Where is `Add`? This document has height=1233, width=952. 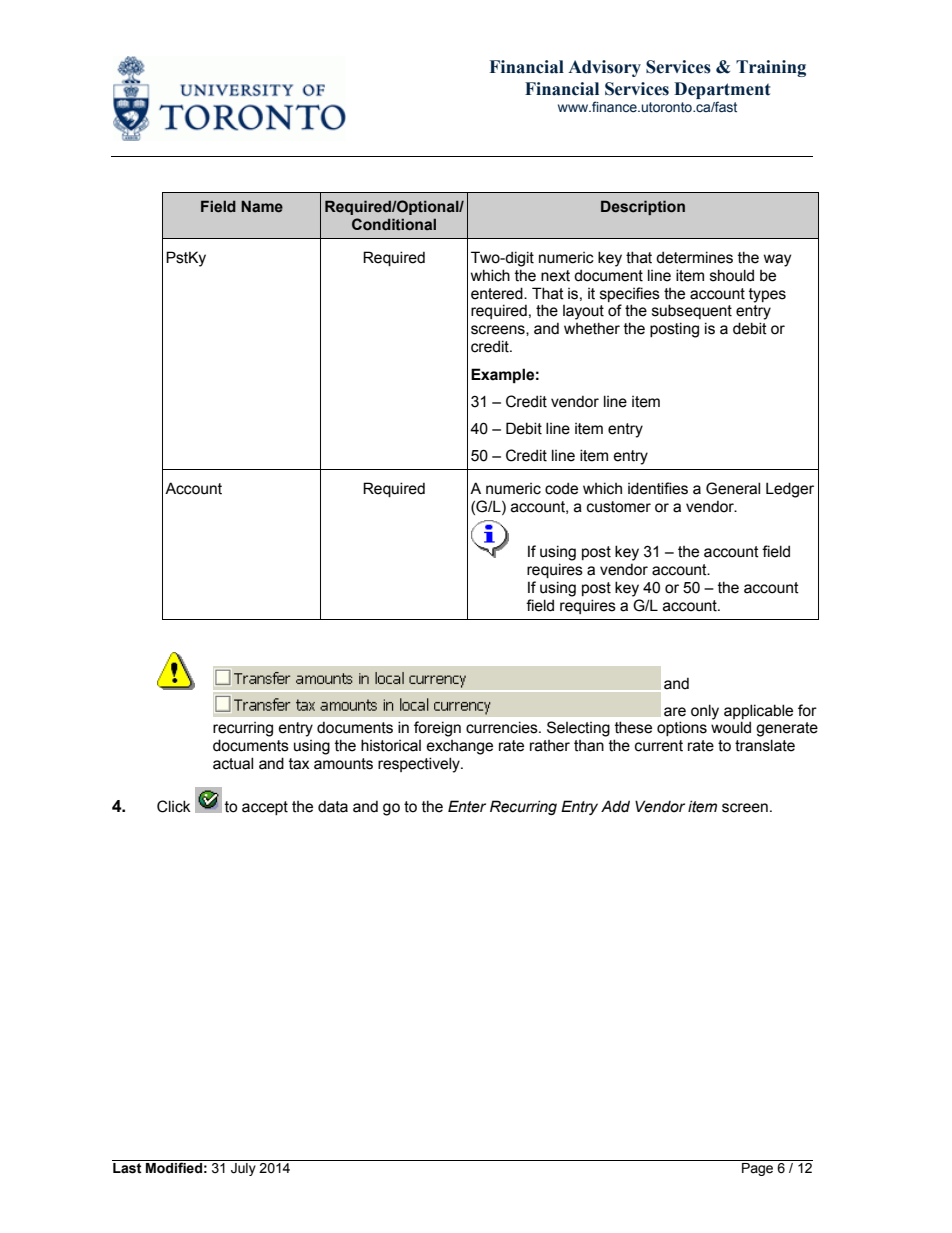
Add is located at coordinates (615, 806).
